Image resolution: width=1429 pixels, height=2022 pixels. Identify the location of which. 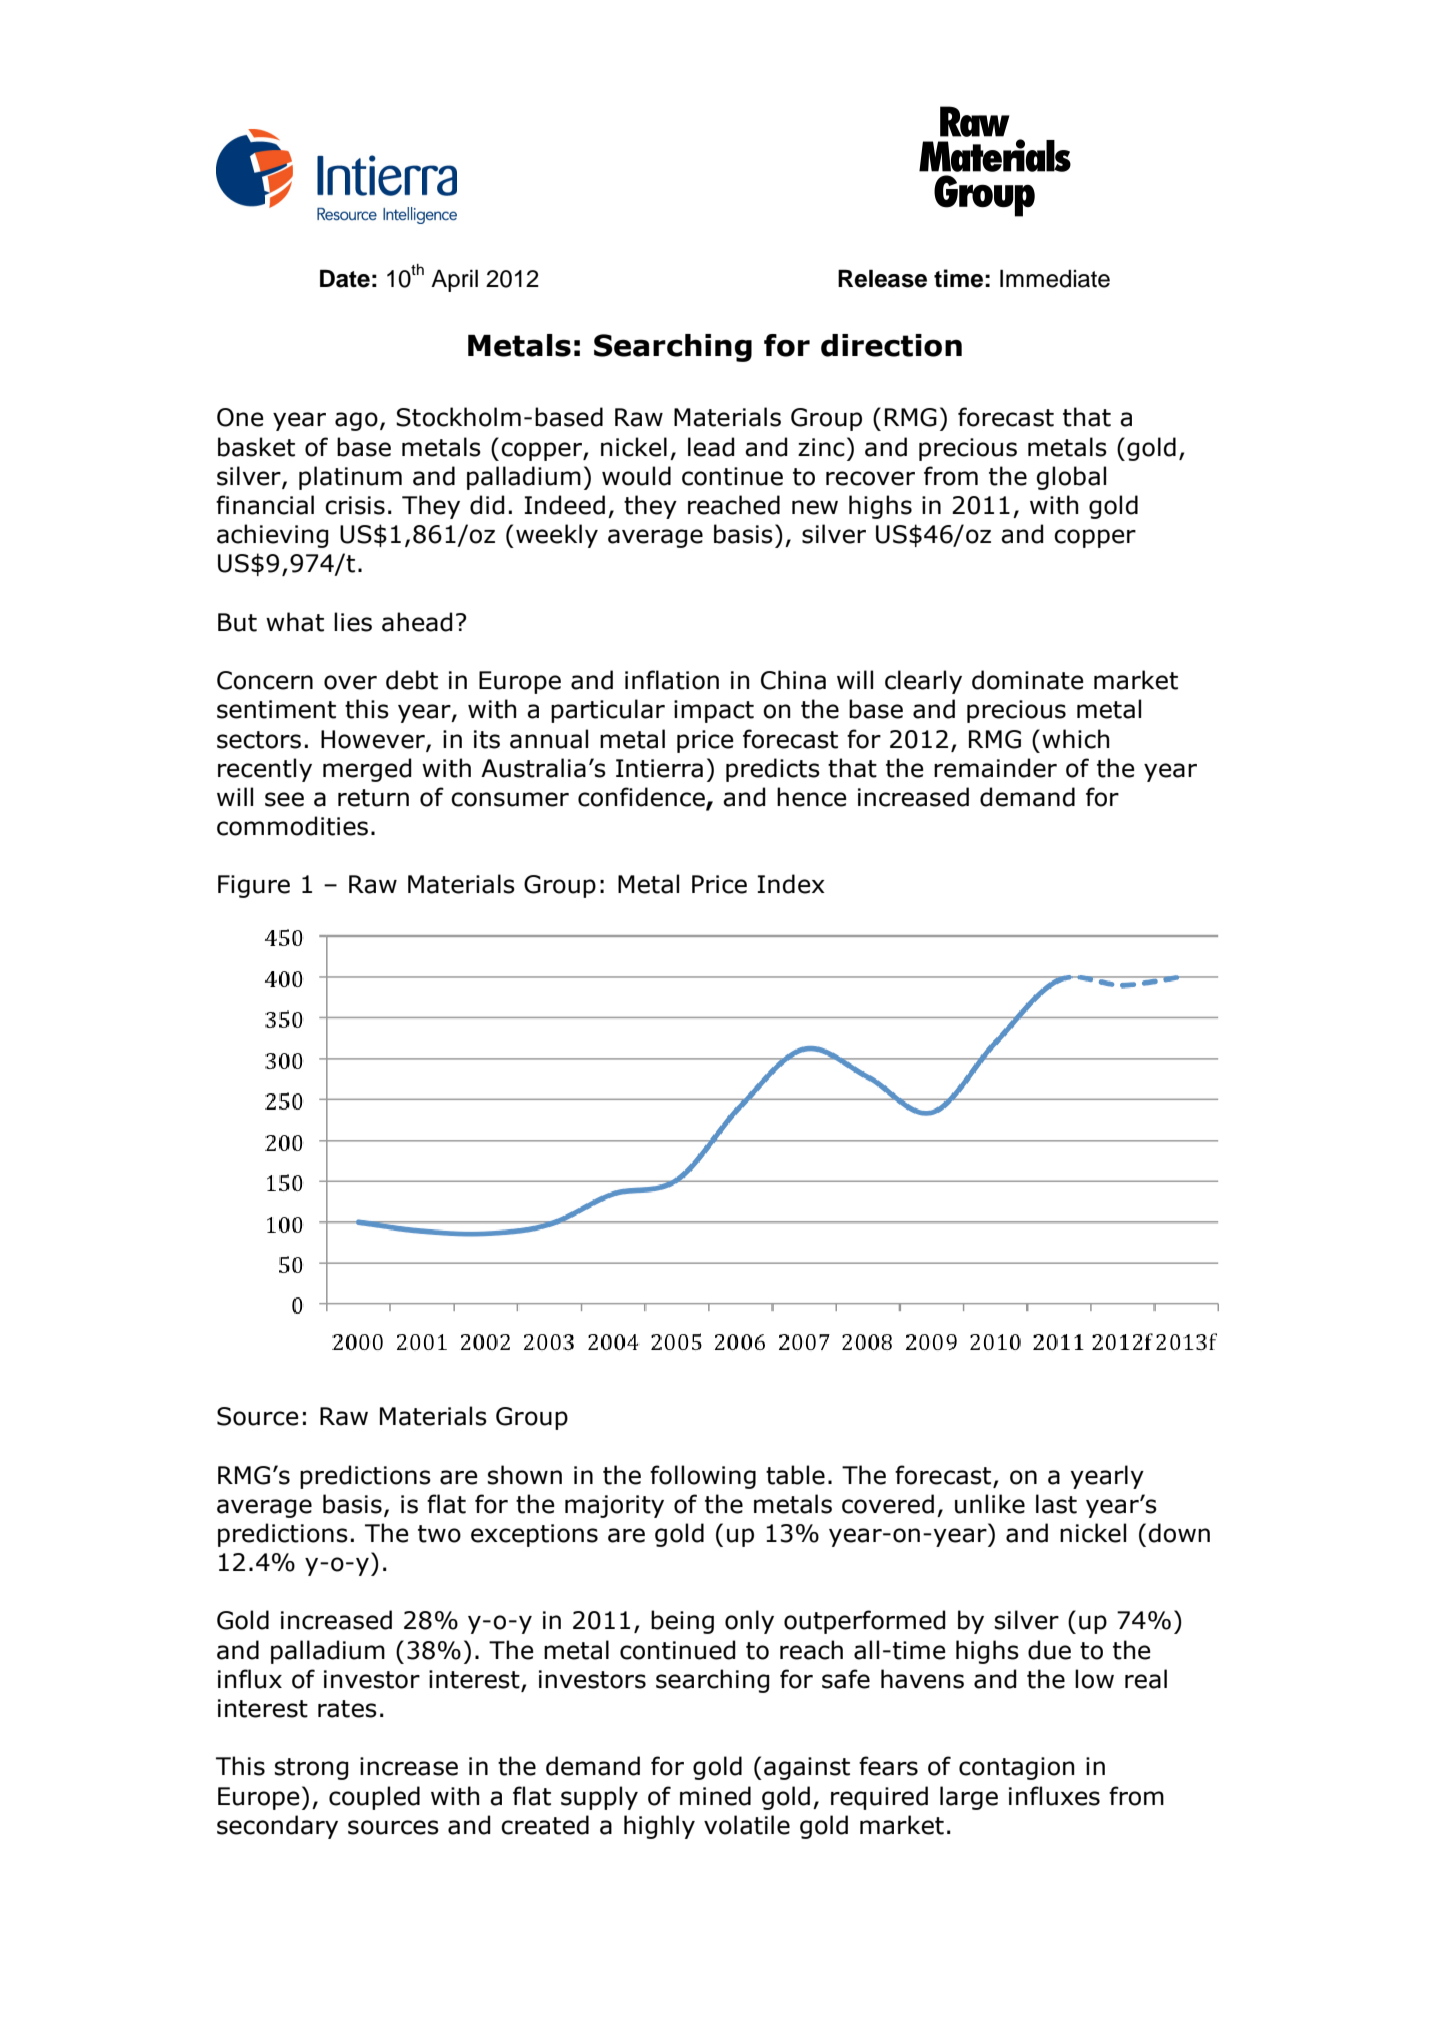
(1075, 739).
